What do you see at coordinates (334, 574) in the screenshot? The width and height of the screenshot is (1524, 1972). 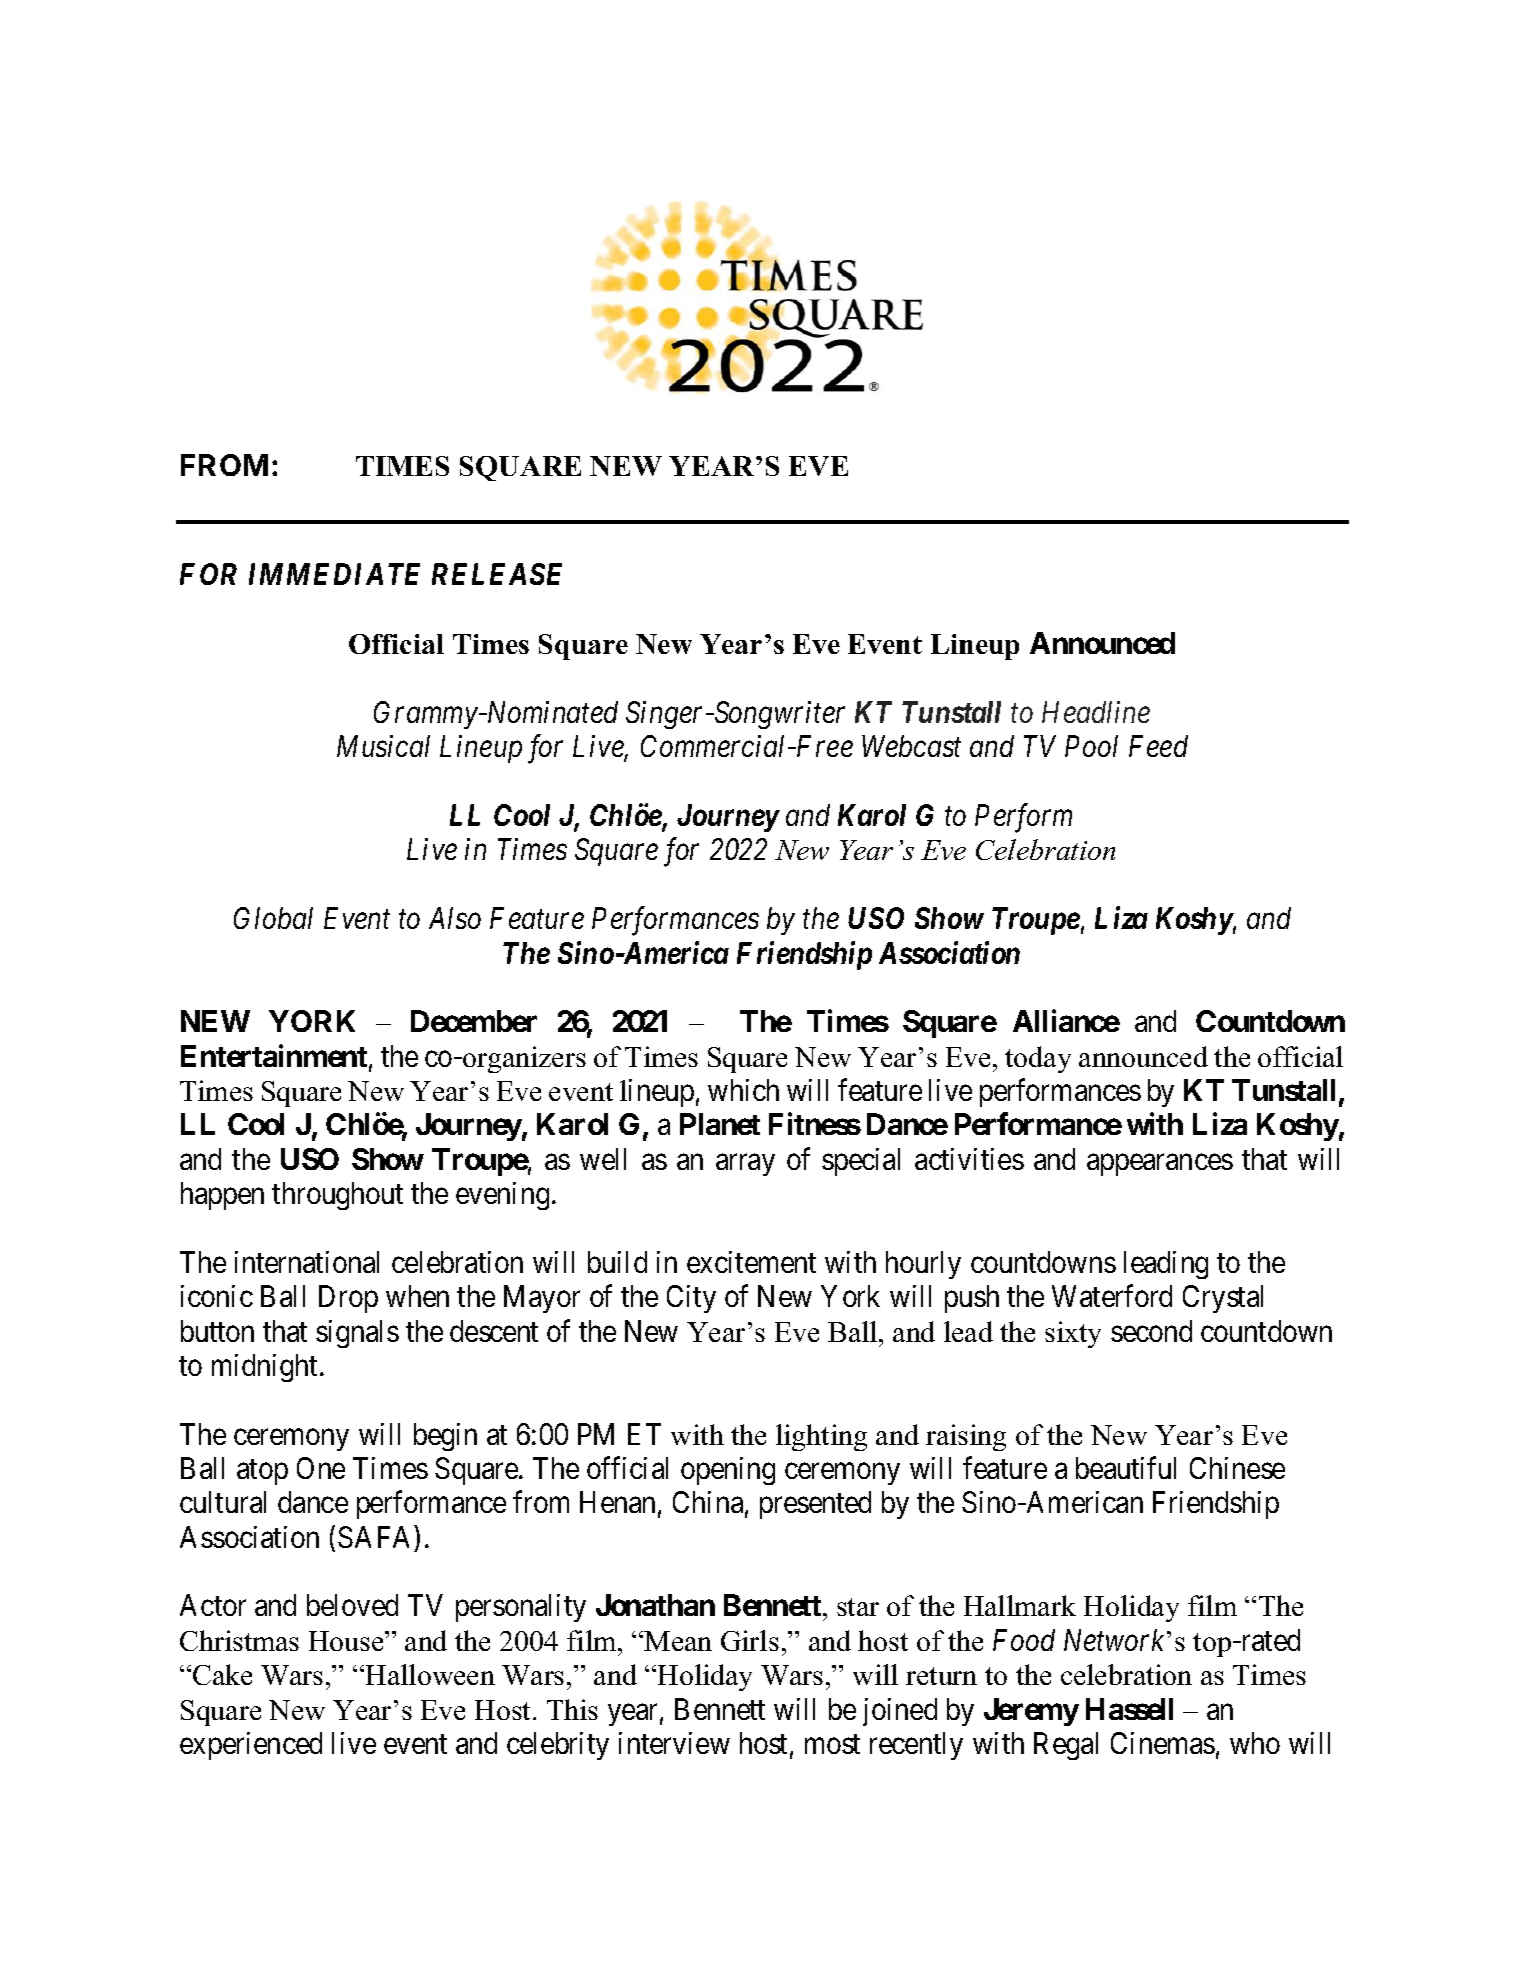 I see `IMMEDIATE` at bounding box center [334, 574].
